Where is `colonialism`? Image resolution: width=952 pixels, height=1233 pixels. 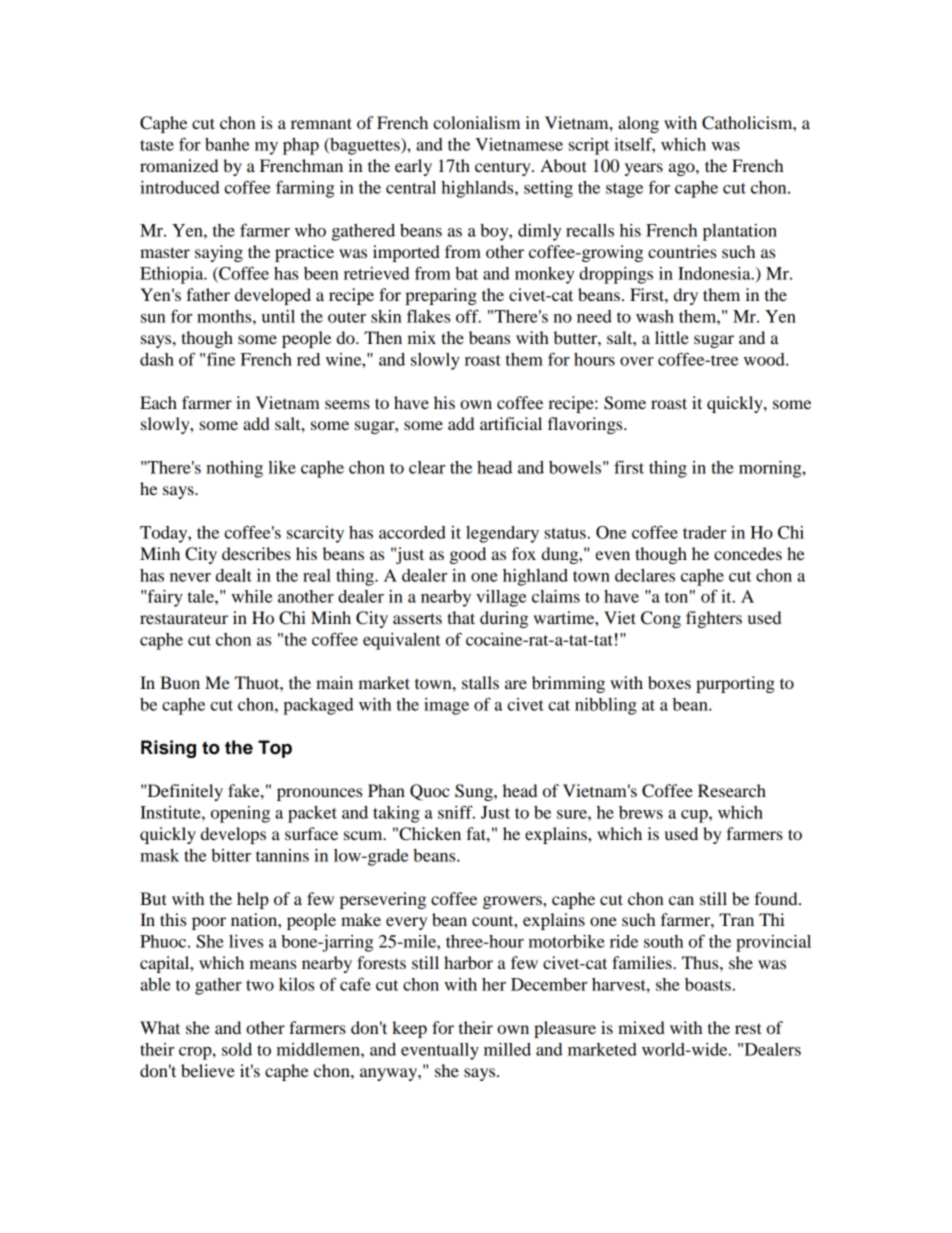 colonialism is located at coordinates (476, 122).
